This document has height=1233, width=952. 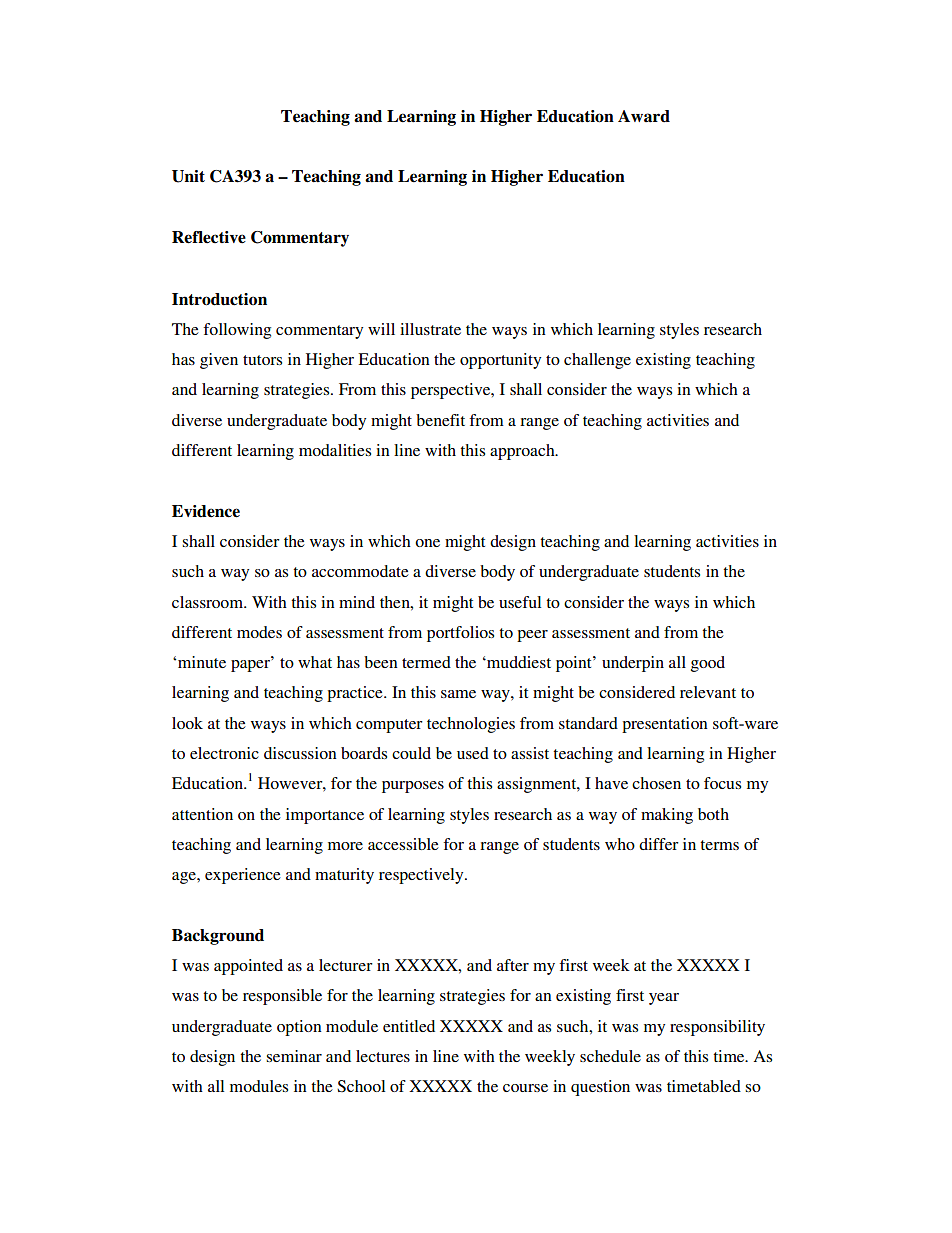 I want to click on challenge, so click(x=597, y=361).
